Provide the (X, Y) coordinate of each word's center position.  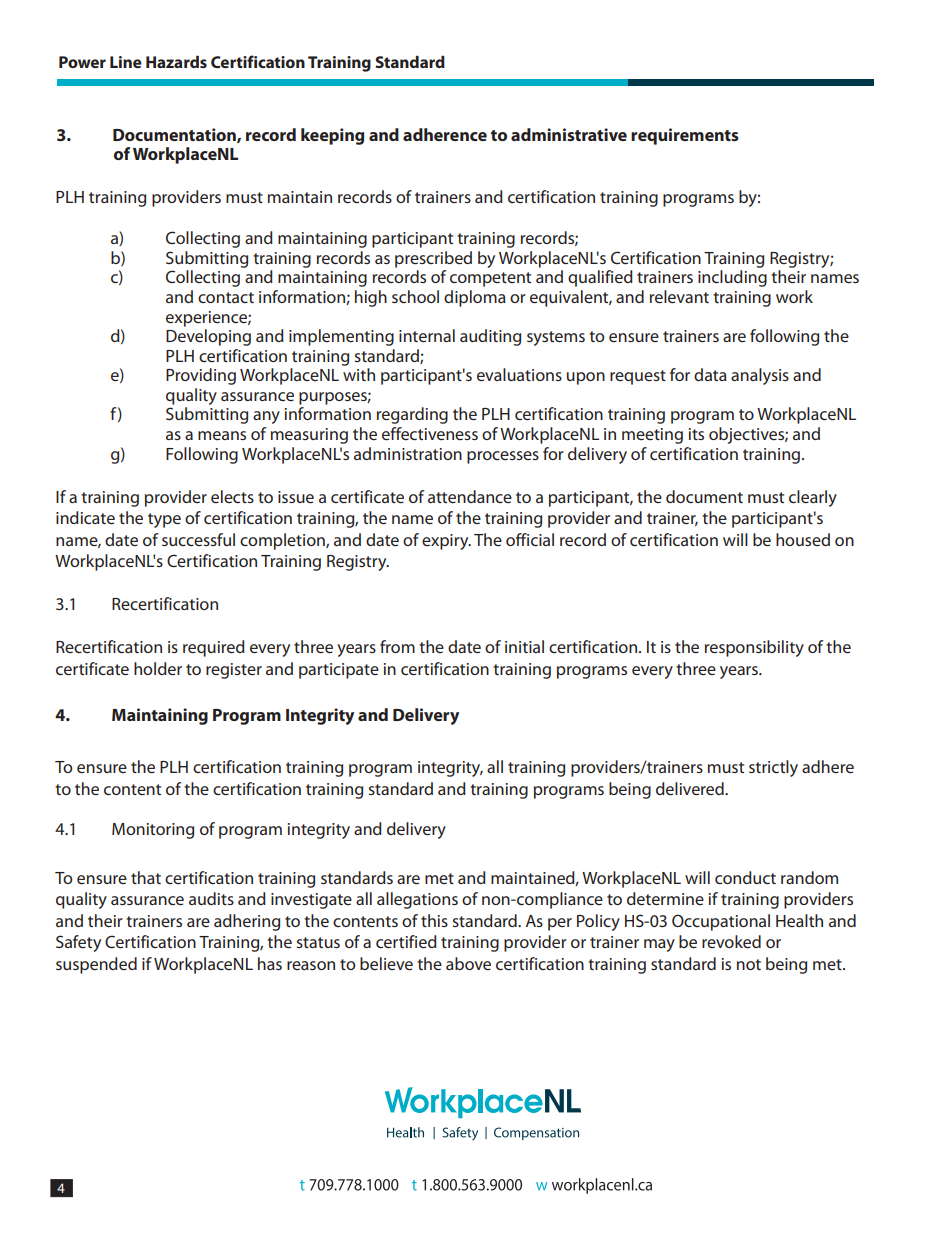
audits (211, 898)
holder (158, 668)
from (397, 646)
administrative (569, 134)
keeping (332, 136)
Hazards (176, 62)
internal (427, 335)
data (710, 374)
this (434, 920)
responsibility (754, 648)
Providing (201, 376)
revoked (731, 941)
